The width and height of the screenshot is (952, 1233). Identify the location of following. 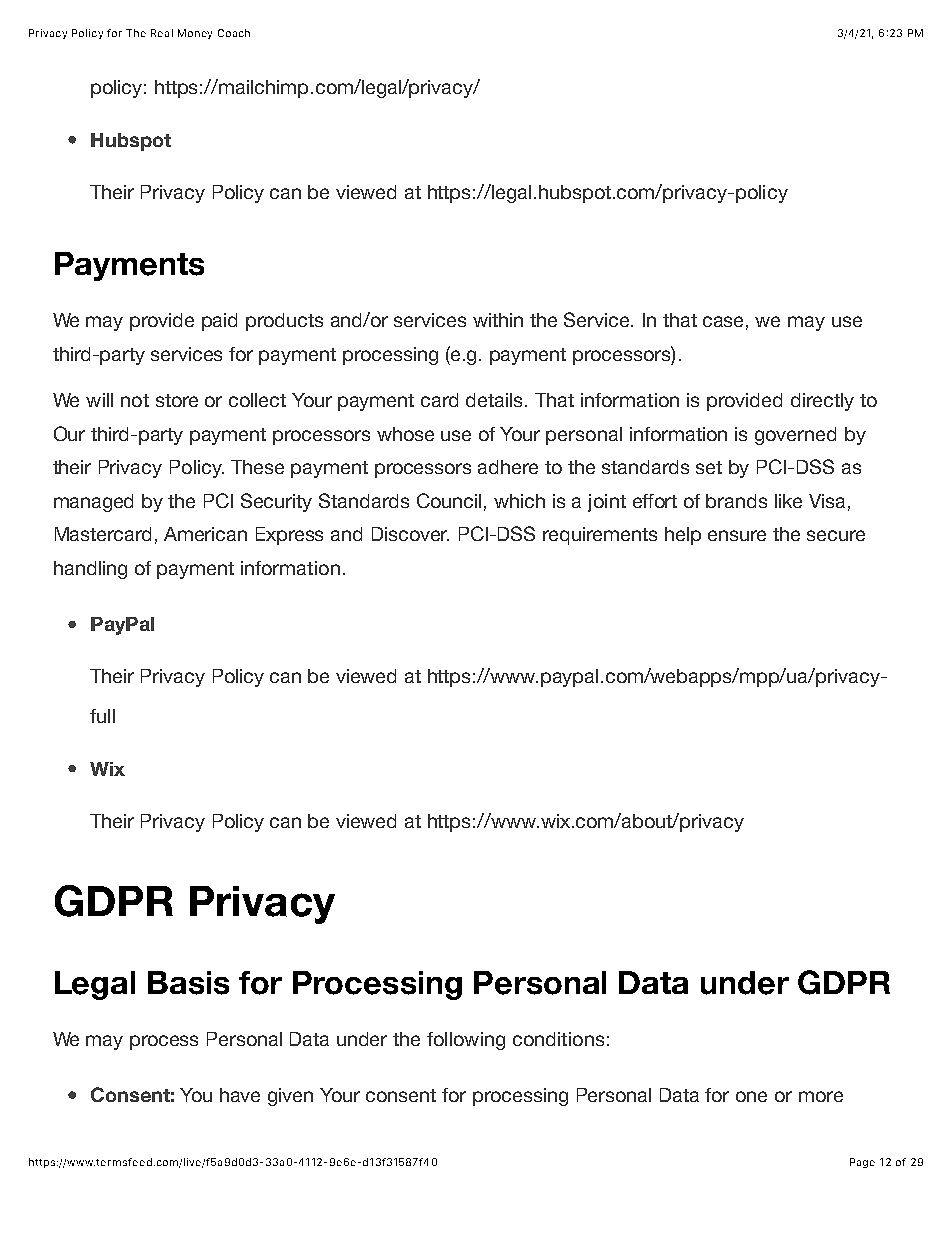
(466, 1041).
